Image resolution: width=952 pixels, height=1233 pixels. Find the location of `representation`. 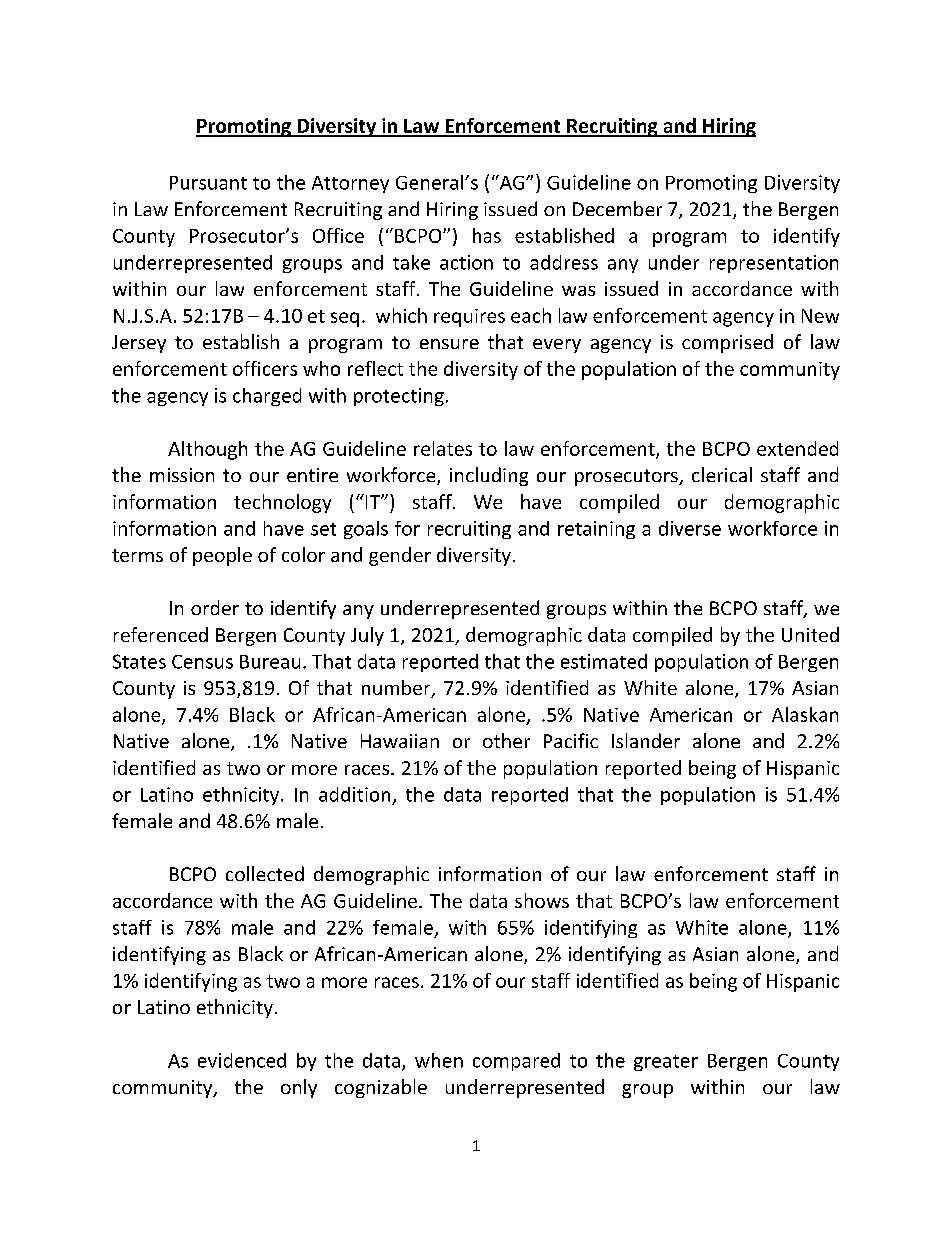

representation is located at coordinates (774, 264).
